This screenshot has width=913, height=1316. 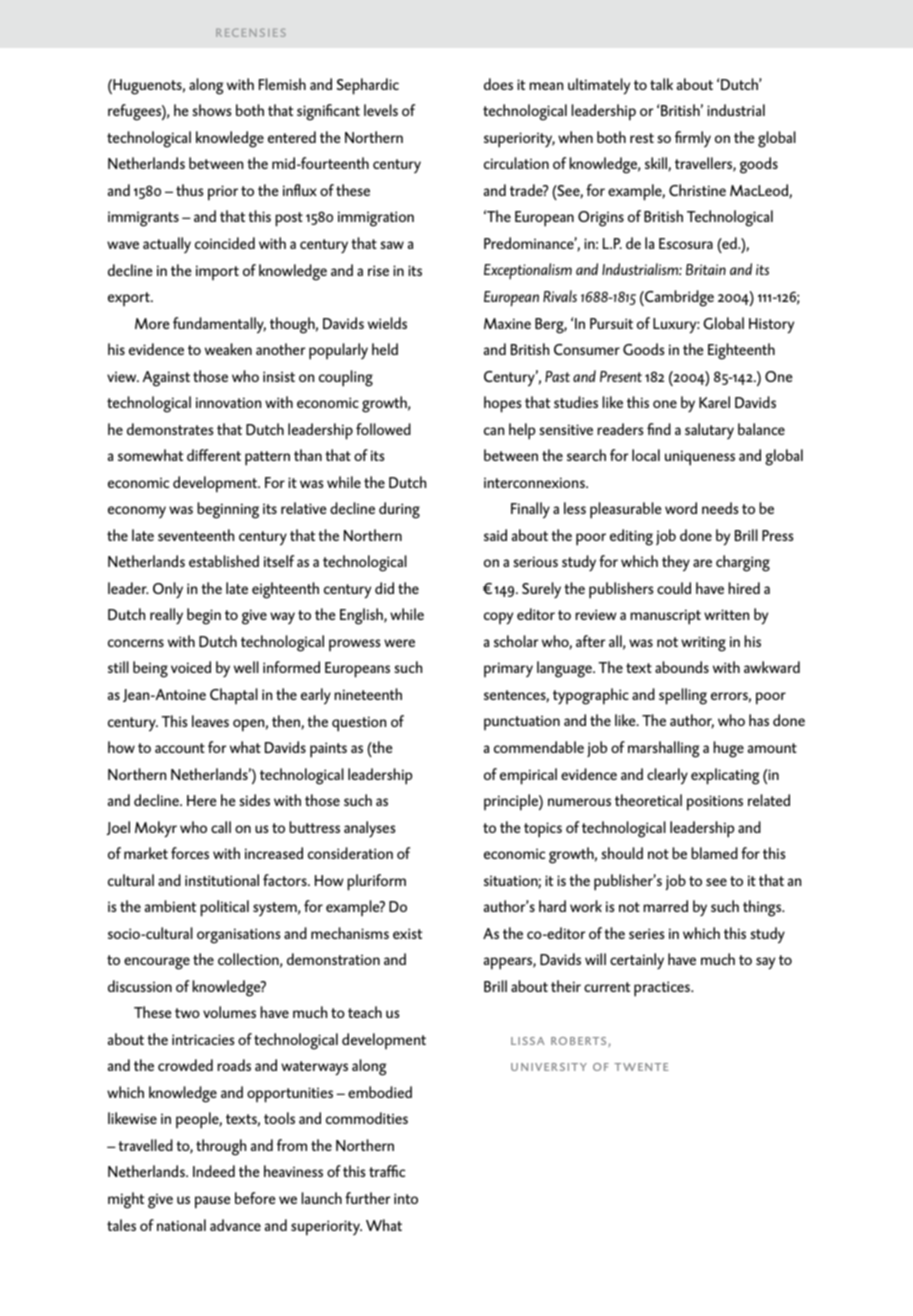 What do you see at coordinates (714, 853) in the screenshot?
I see `blamed` at bounding box center [714, 853].
